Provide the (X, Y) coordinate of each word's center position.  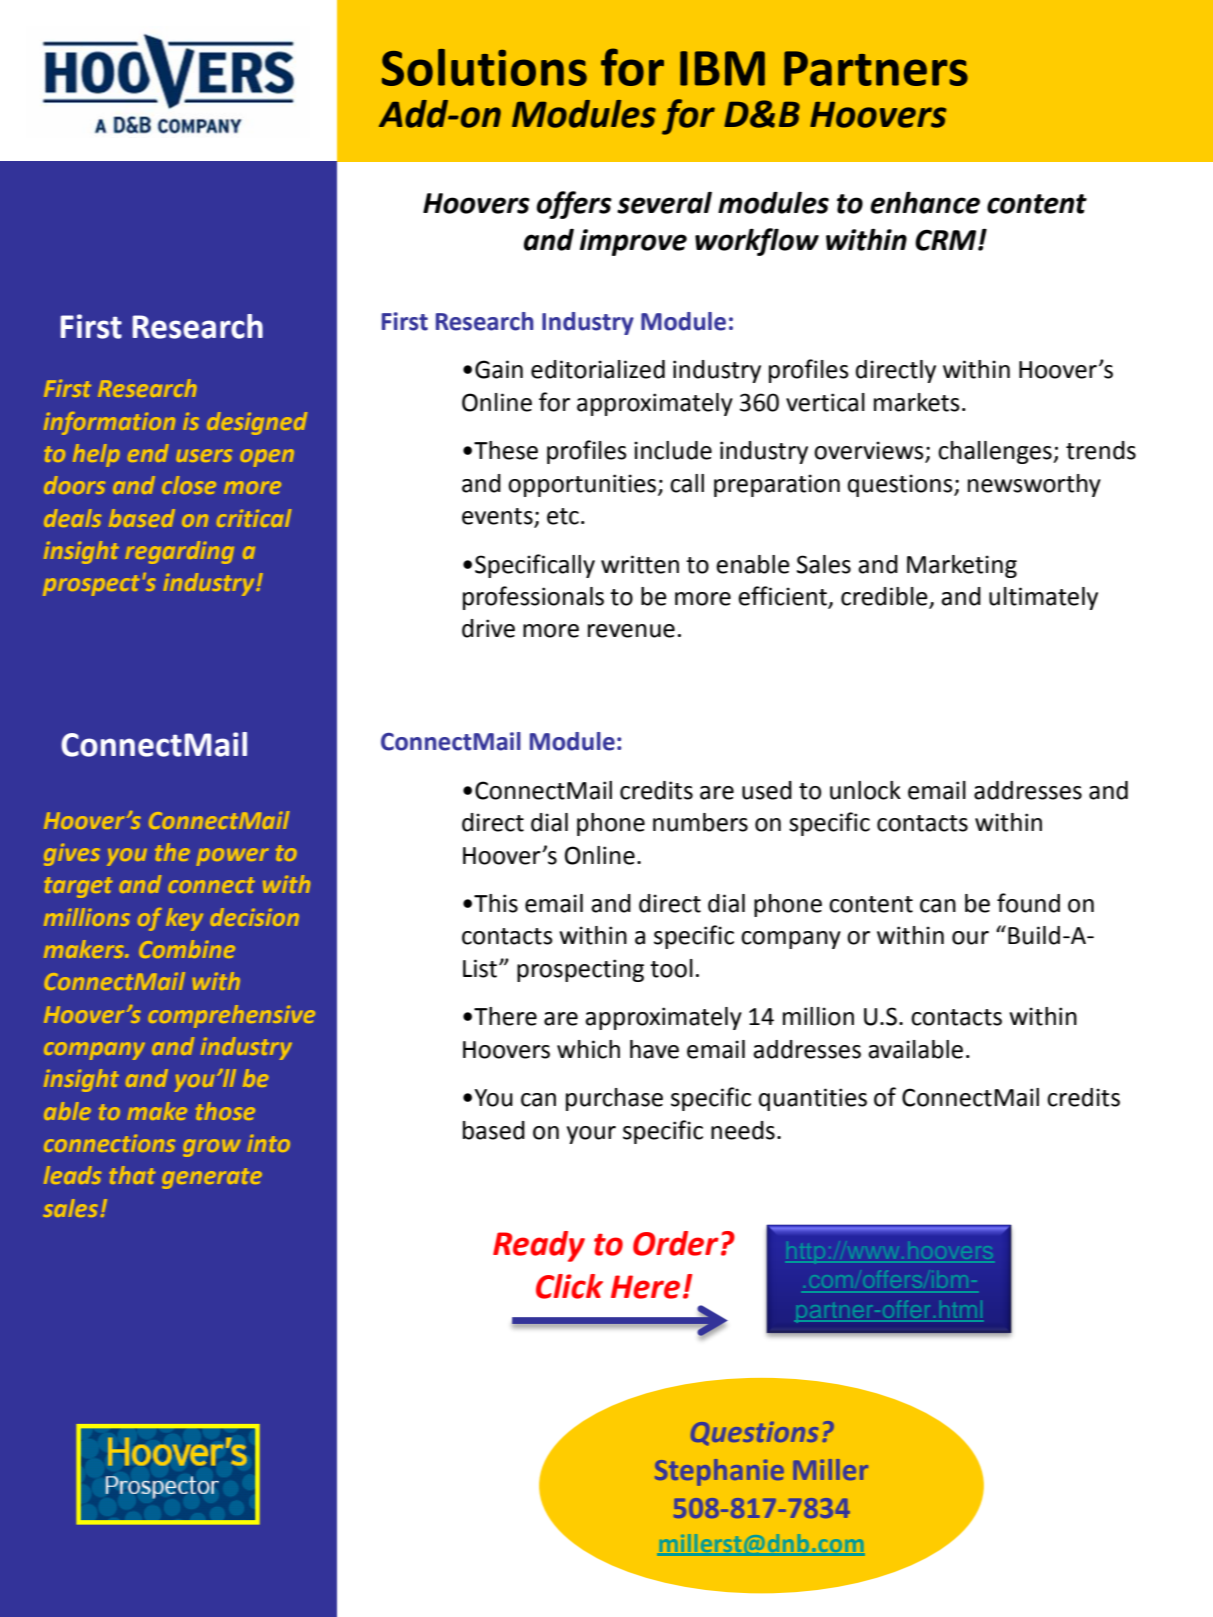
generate (212, 1178)
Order (676, 1243)
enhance (925, 202)
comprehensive (231, 1016)
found (1028, 903)
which (588, 1049)
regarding (180, 552)
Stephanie (719, 1472)
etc (563, 516)
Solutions (484, 67)
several (664, 203)
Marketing (962, 566)
